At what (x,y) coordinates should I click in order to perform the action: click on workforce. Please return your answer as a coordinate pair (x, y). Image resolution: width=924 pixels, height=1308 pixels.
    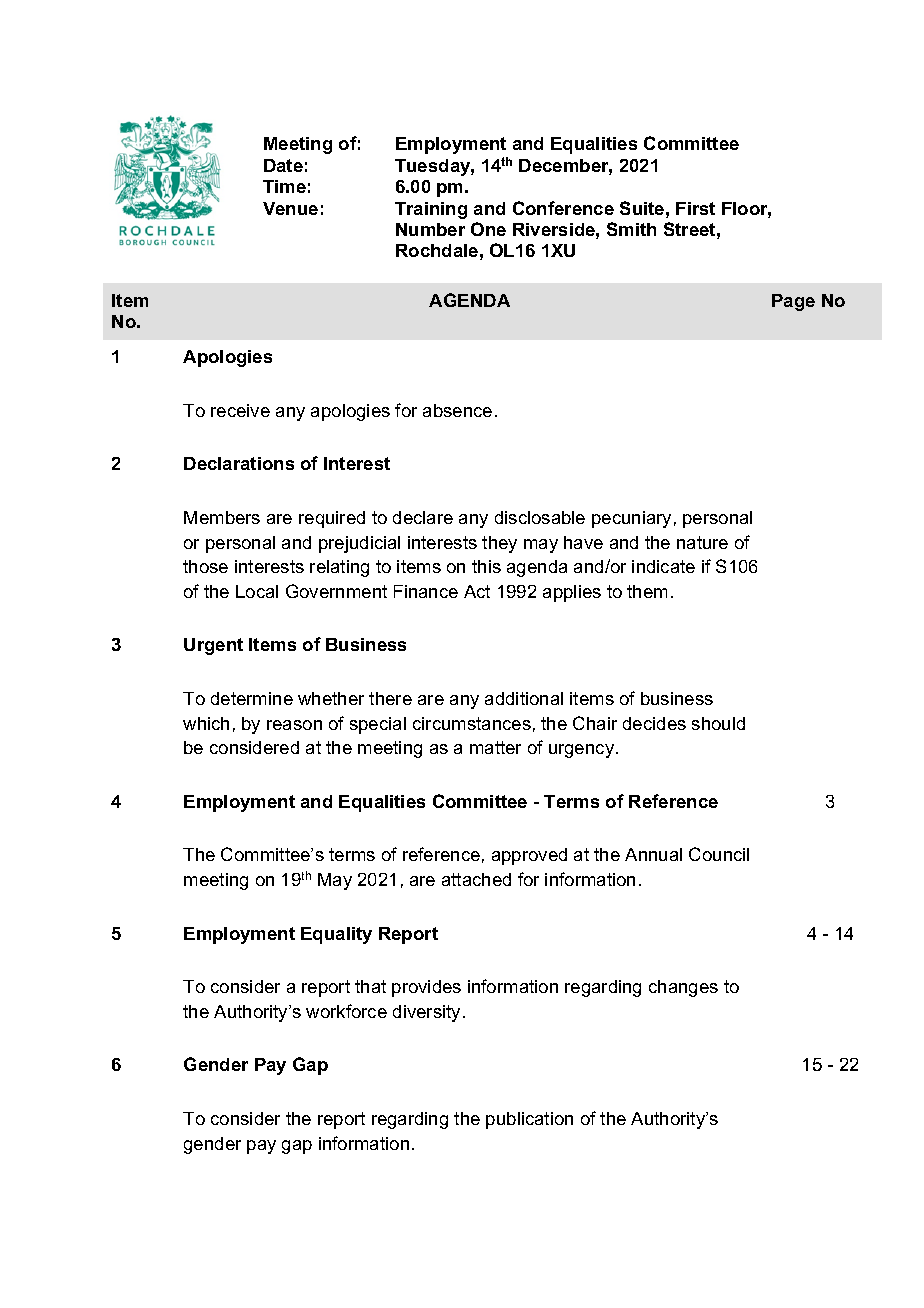
    Looking at the image, I should click on (346, 1011).
